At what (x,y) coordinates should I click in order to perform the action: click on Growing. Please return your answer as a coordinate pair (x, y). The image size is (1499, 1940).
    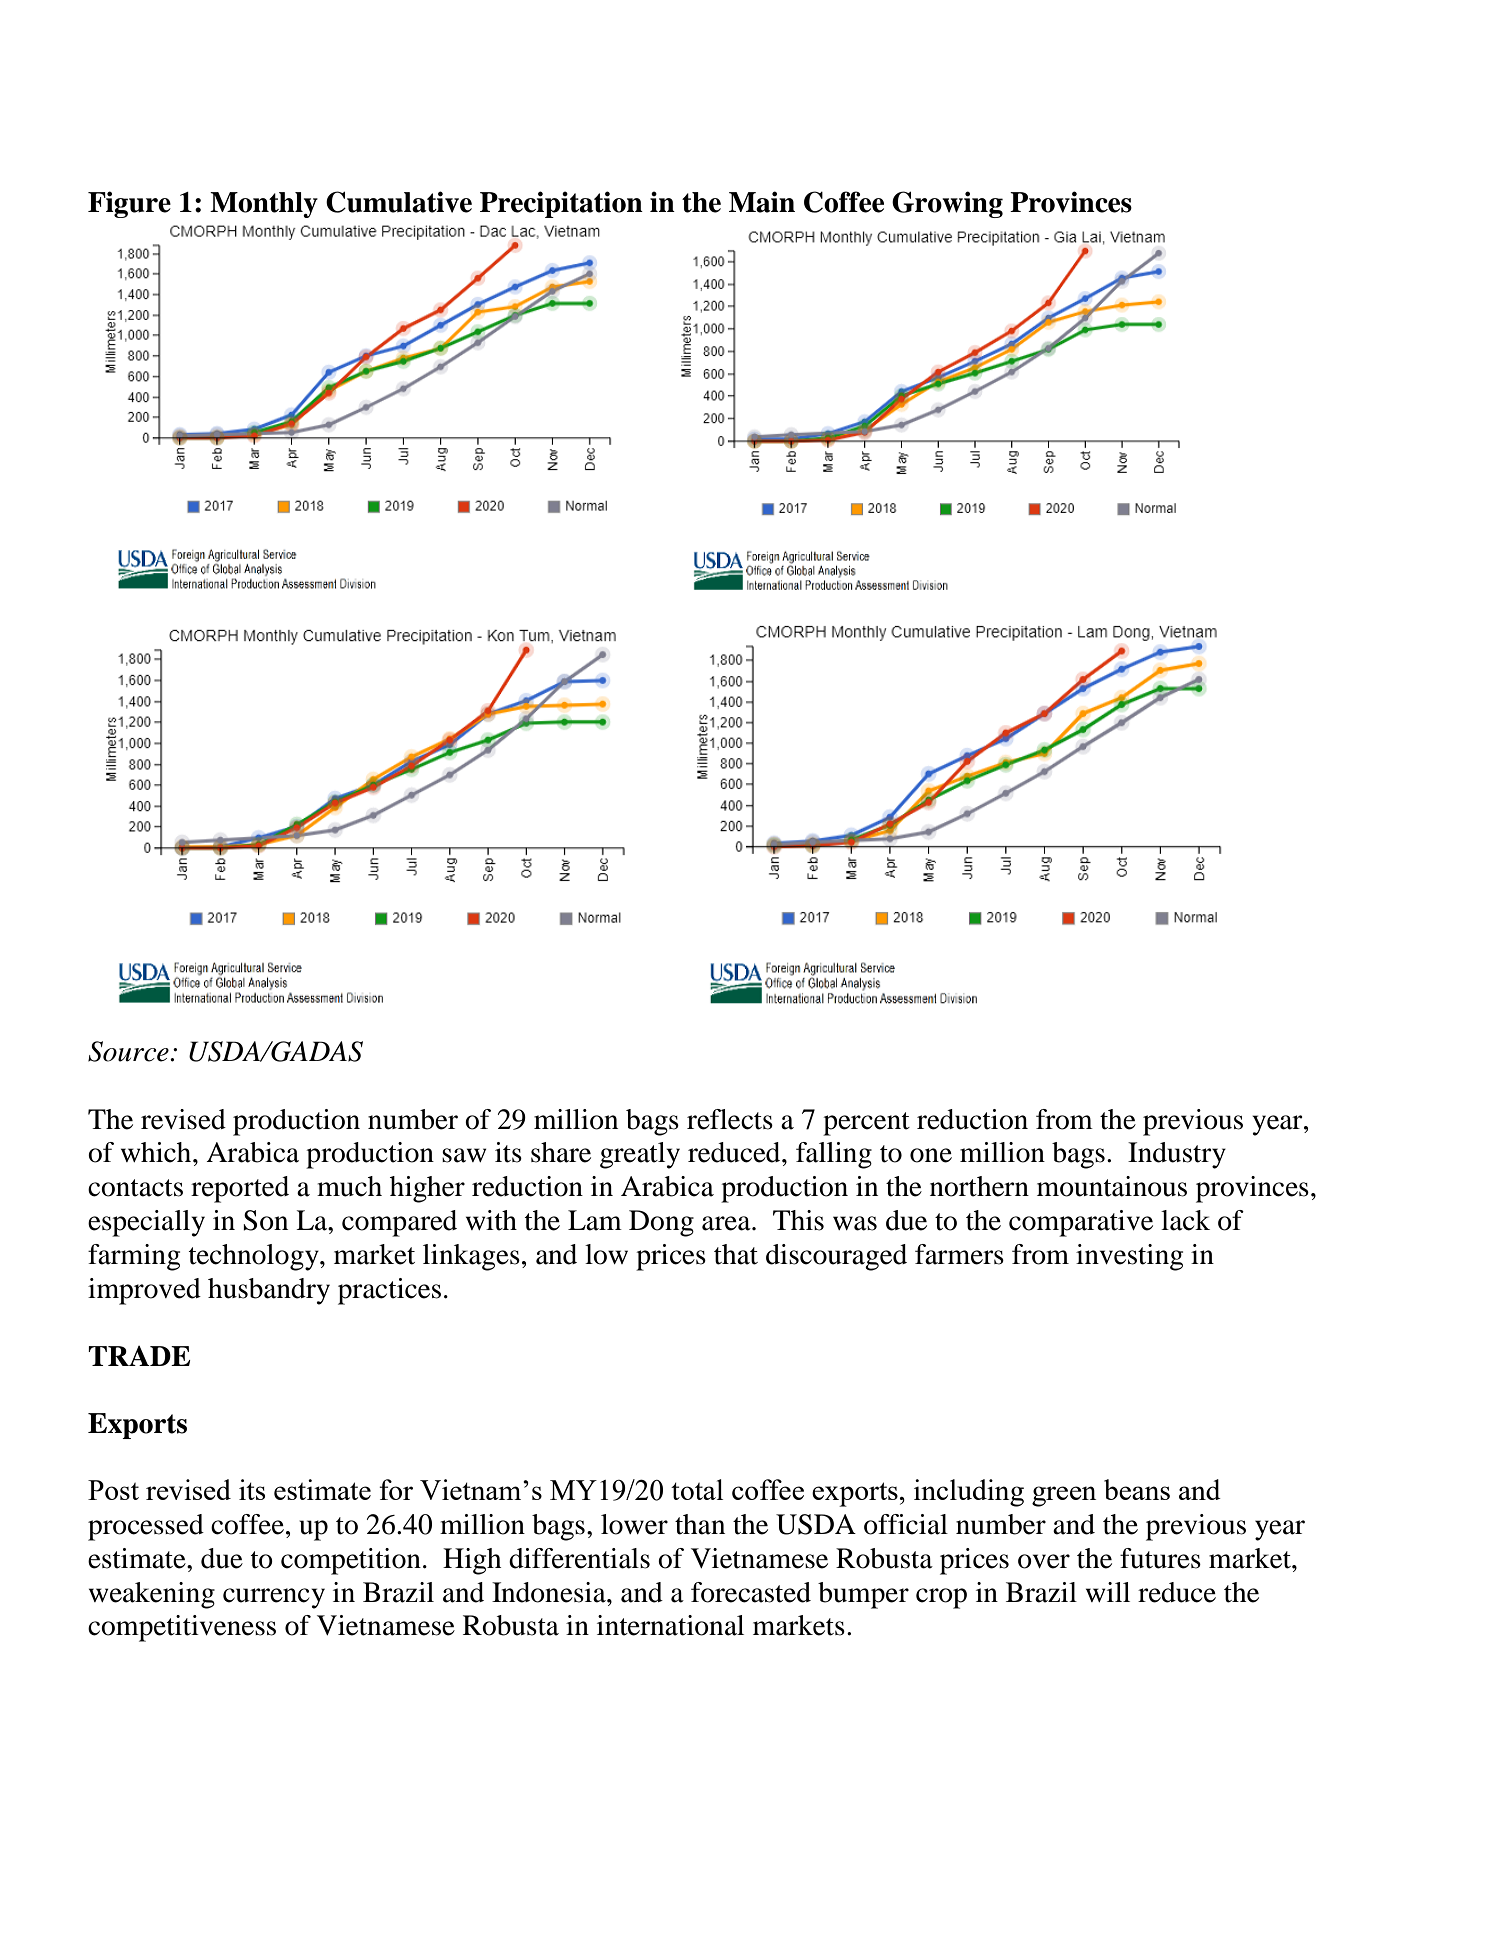
    Looking at the image, I should click on (947, 204).
